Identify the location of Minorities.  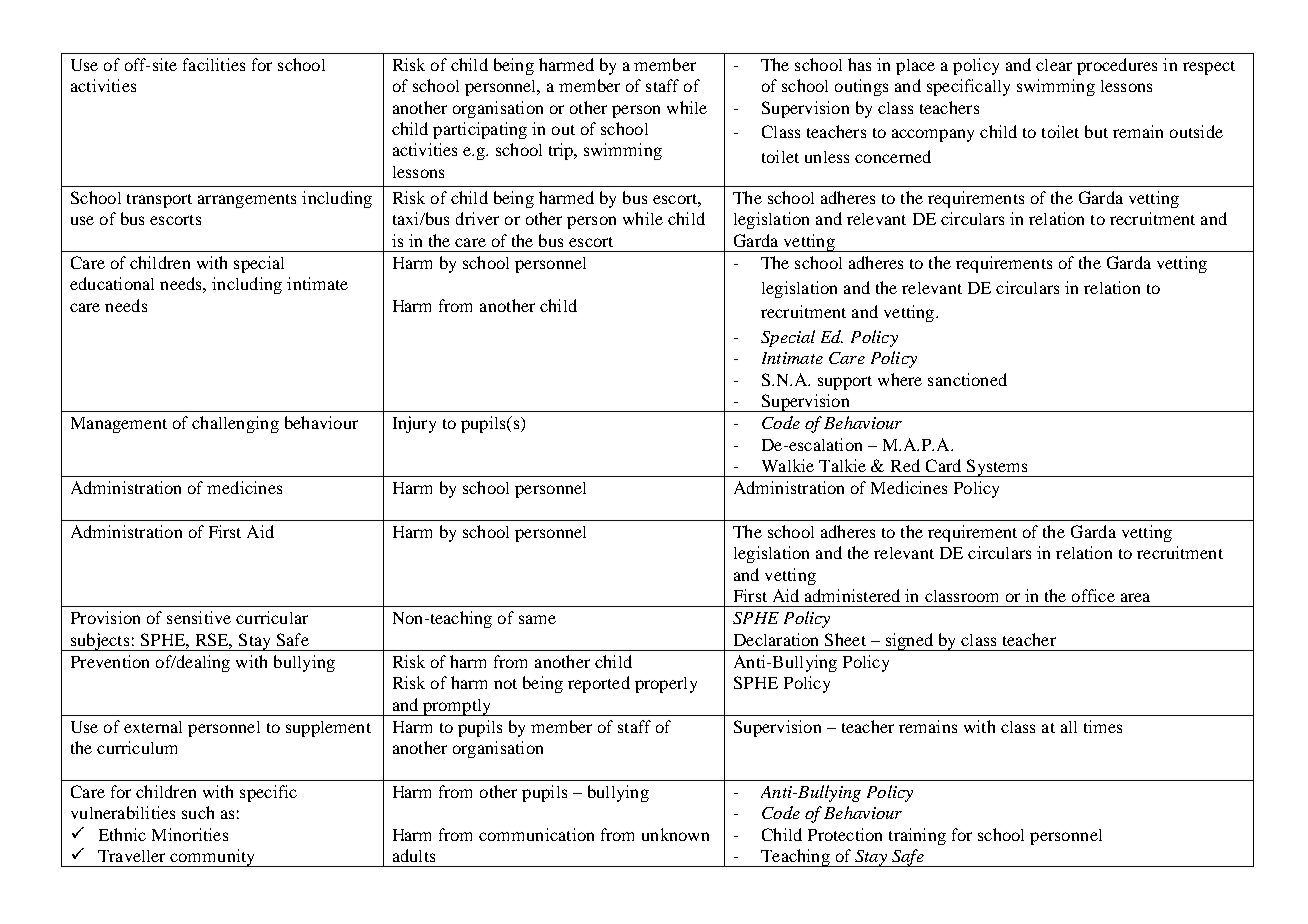
(190, 834).
